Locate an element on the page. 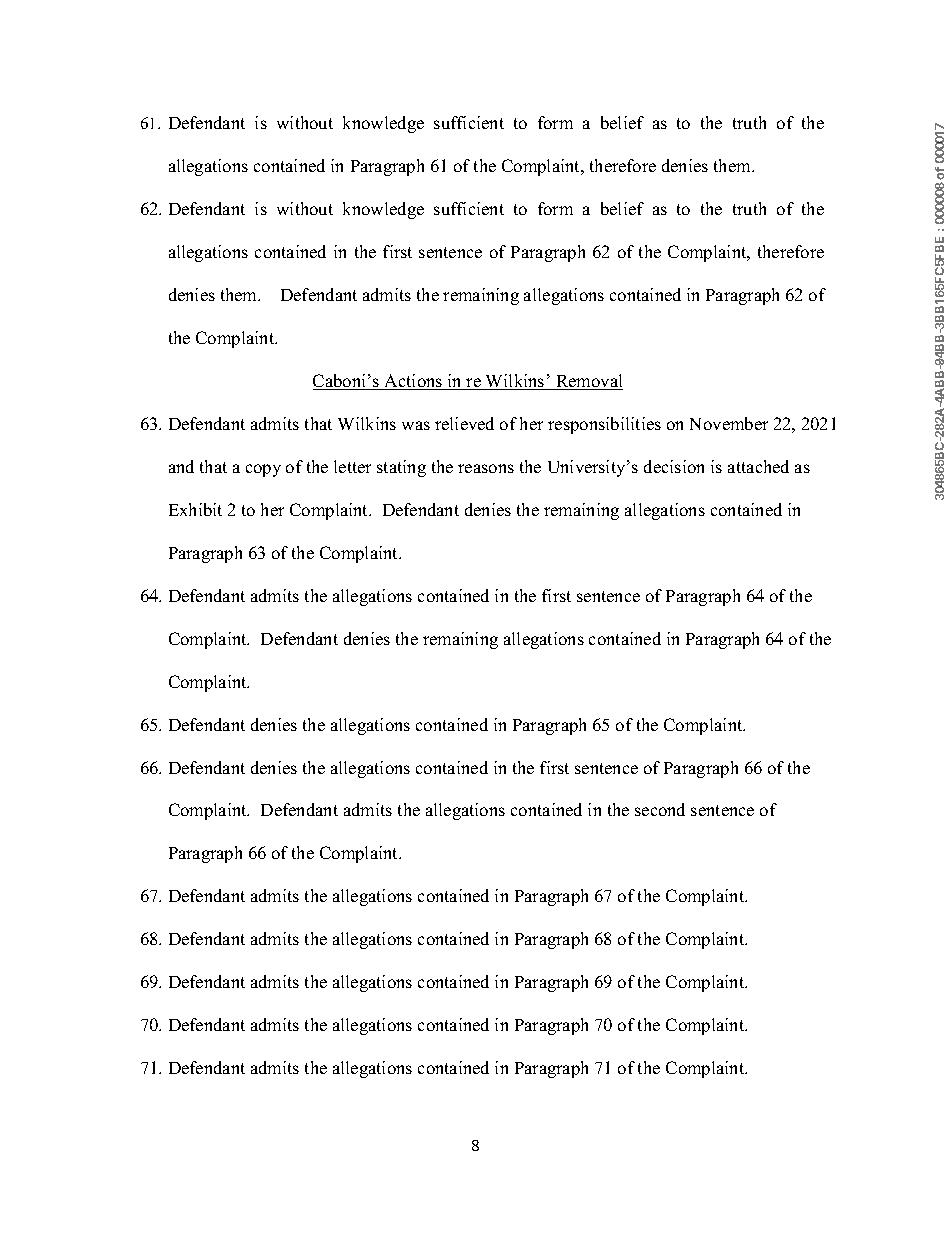  second is located at coordinates (660, 809).
